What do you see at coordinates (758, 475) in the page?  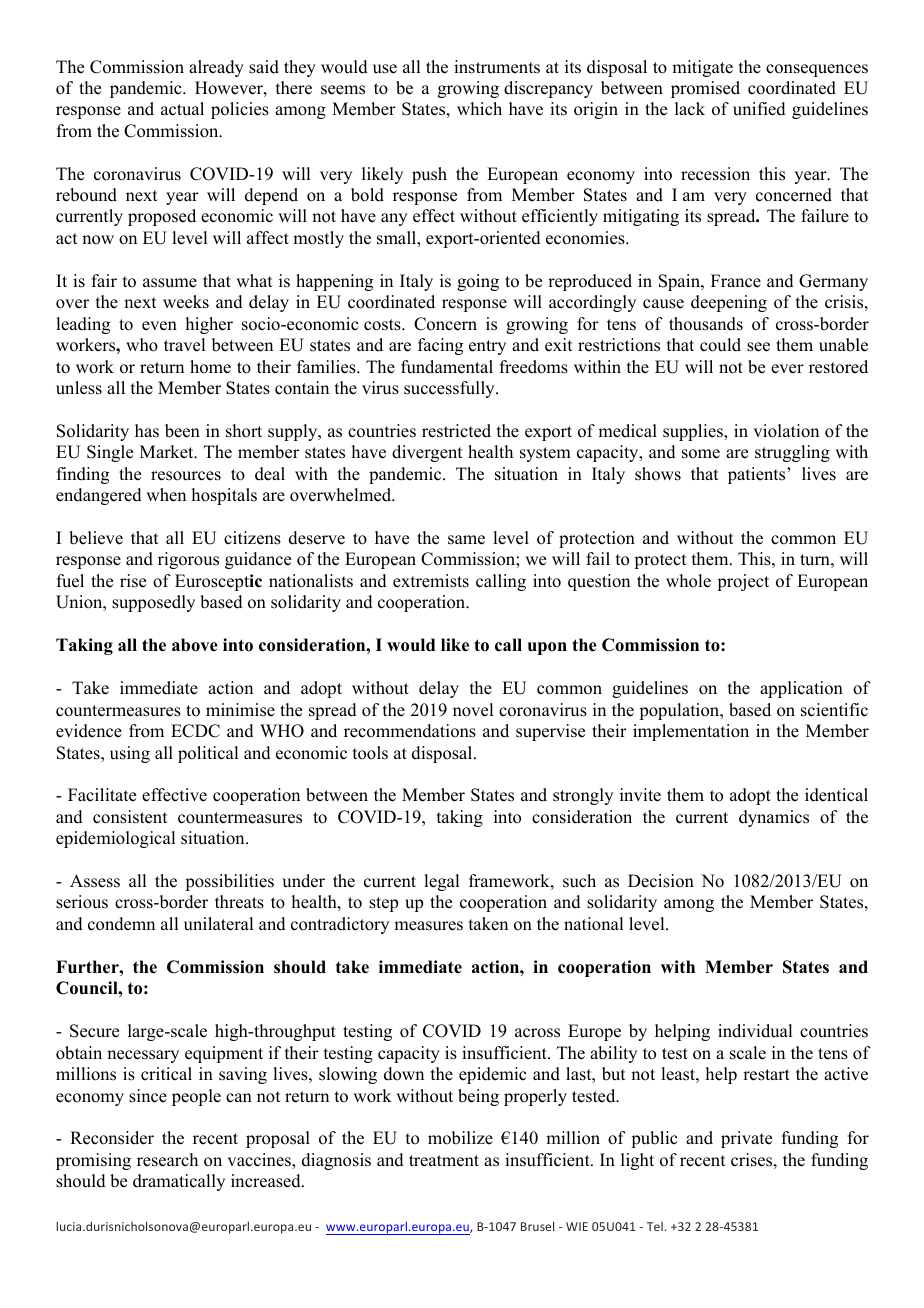 I see `patients` at bounding box center [758, 475].
